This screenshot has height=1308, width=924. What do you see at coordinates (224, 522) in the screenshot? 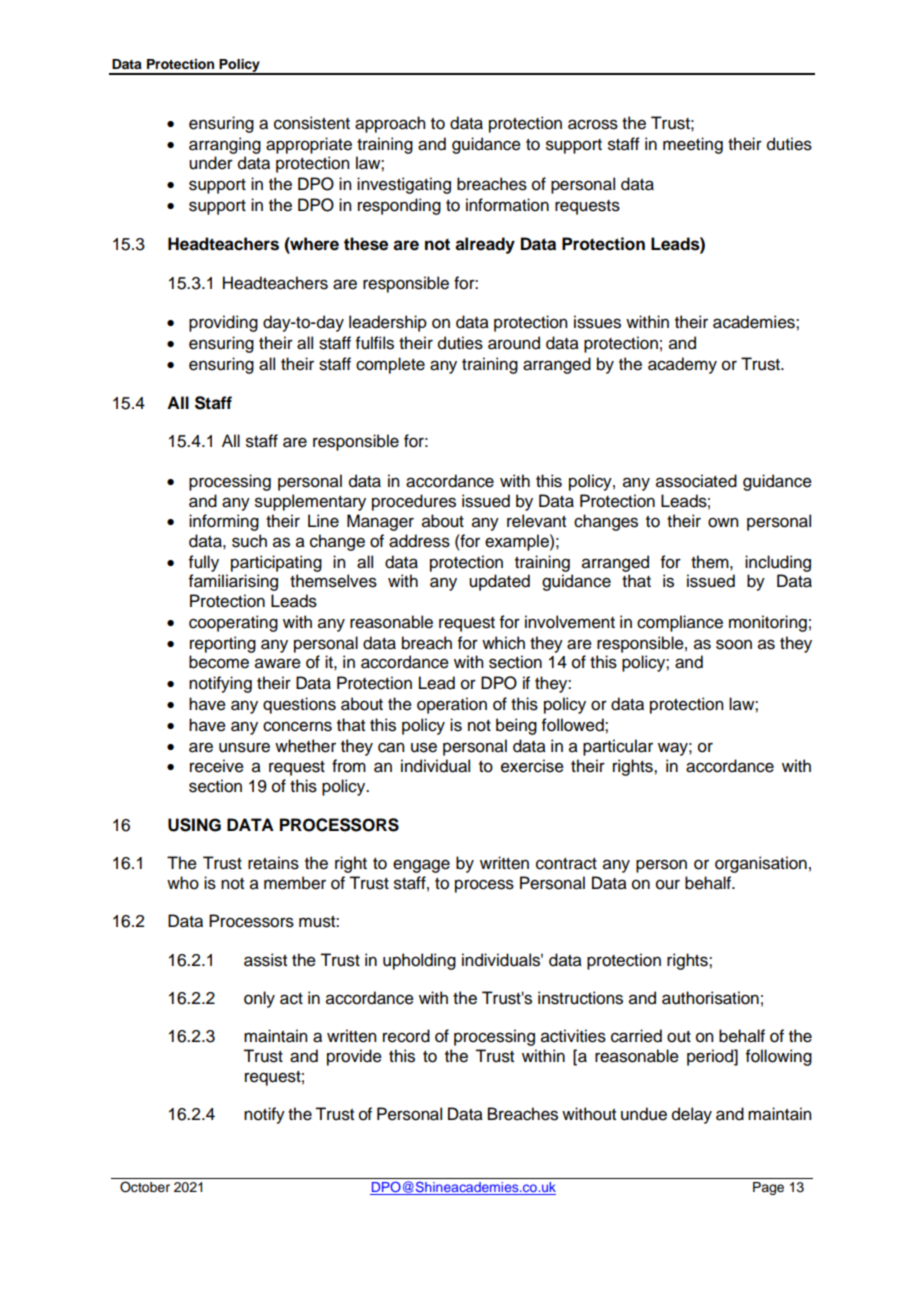
I see `informing` at bounding box center [224, 522].
